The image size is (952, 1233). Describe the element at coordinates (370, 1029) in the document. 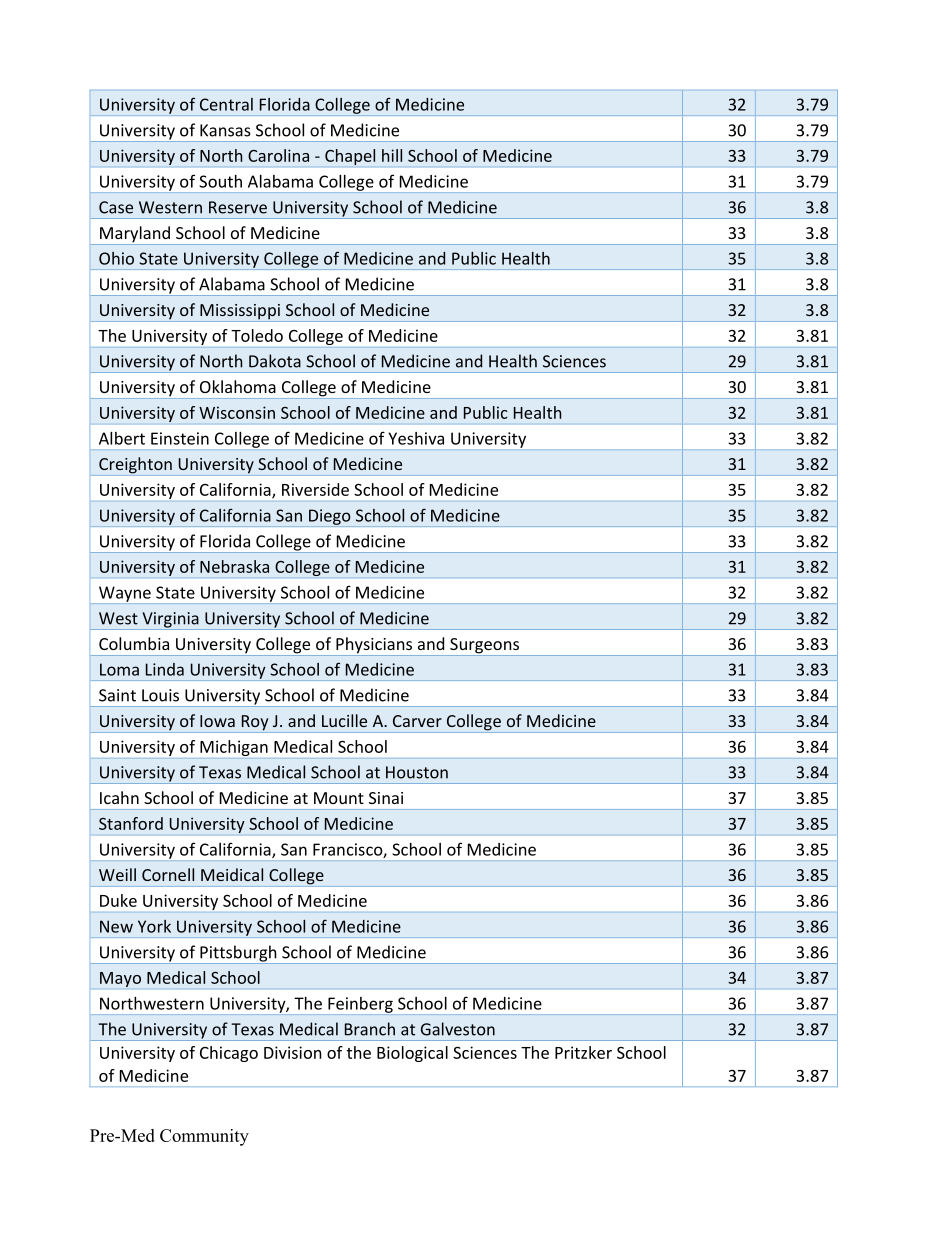

I see `Branch` at that location.
